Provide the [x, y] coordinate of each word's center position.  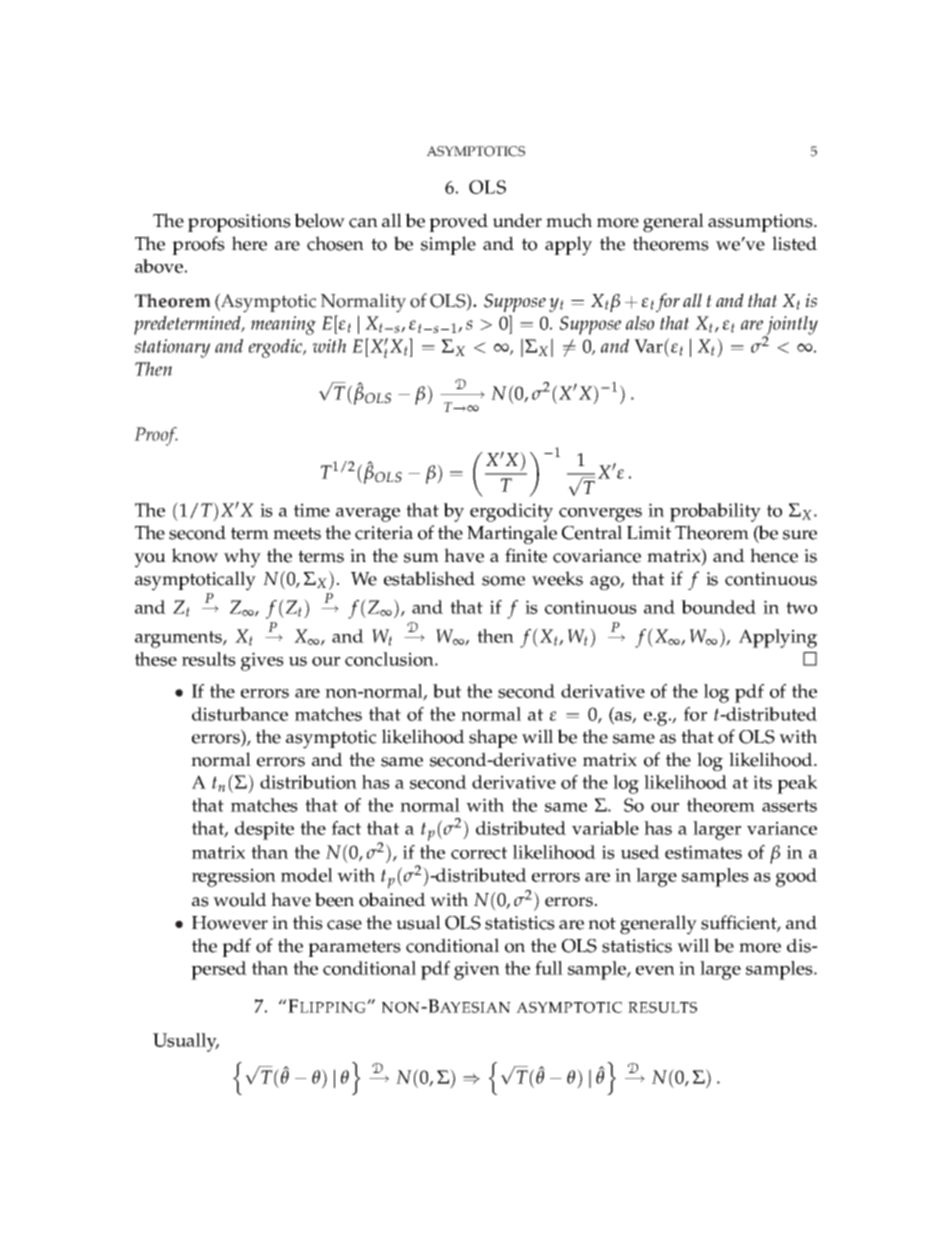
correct [479, 853]
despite [264, 830]
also [640, 323]
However [230, 923]
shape [493, 738]
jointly [791, 326]
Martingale [512, 535]
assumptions [761, 223]
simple [448, 245]
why [242, 558]
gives [262, 661]
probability [715, 512]
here [249, 243]
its [762, 782]
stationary [172, 348]
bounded [718, 607]
